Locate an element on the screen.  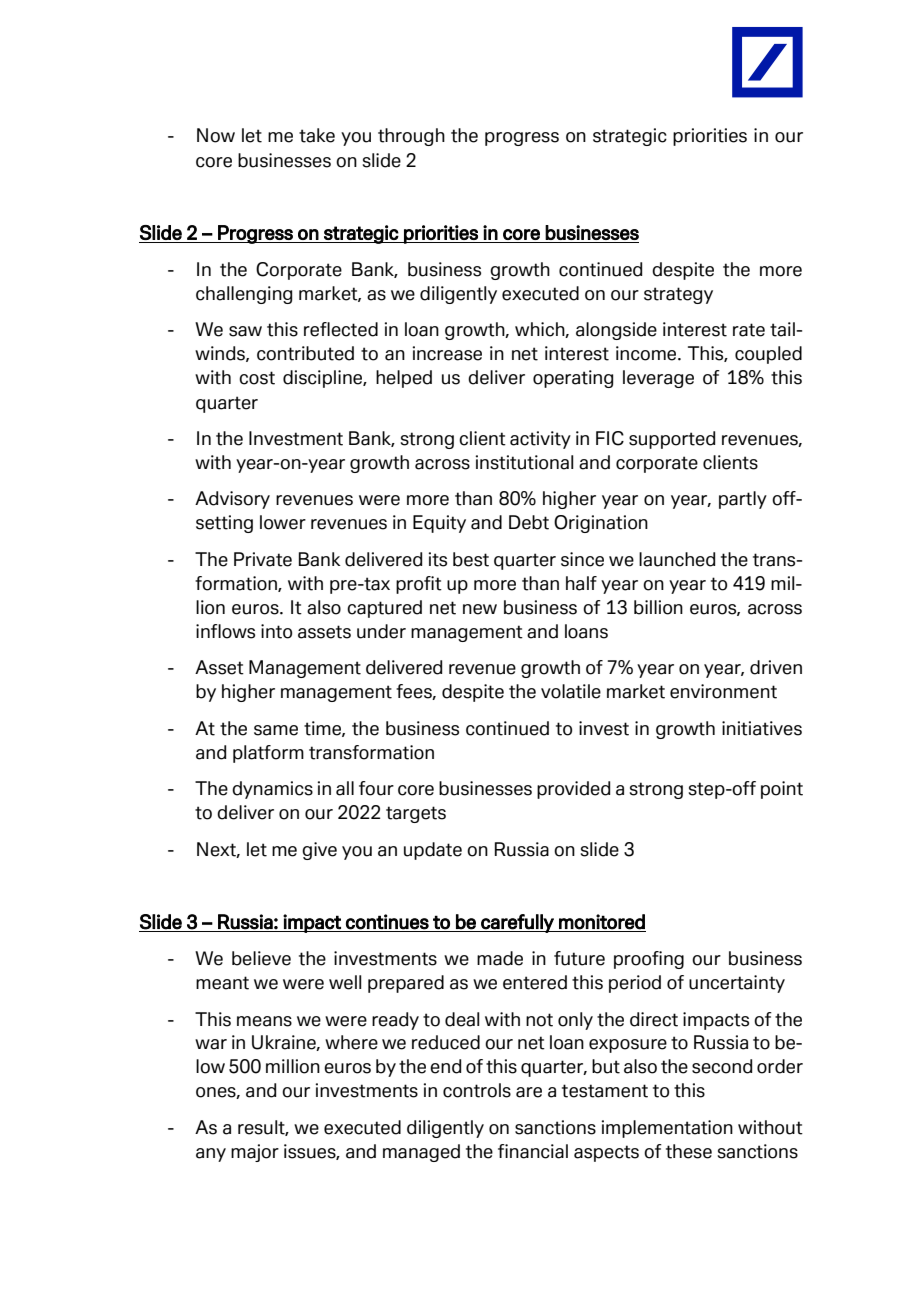
into is located at coordinates (276, 631).
